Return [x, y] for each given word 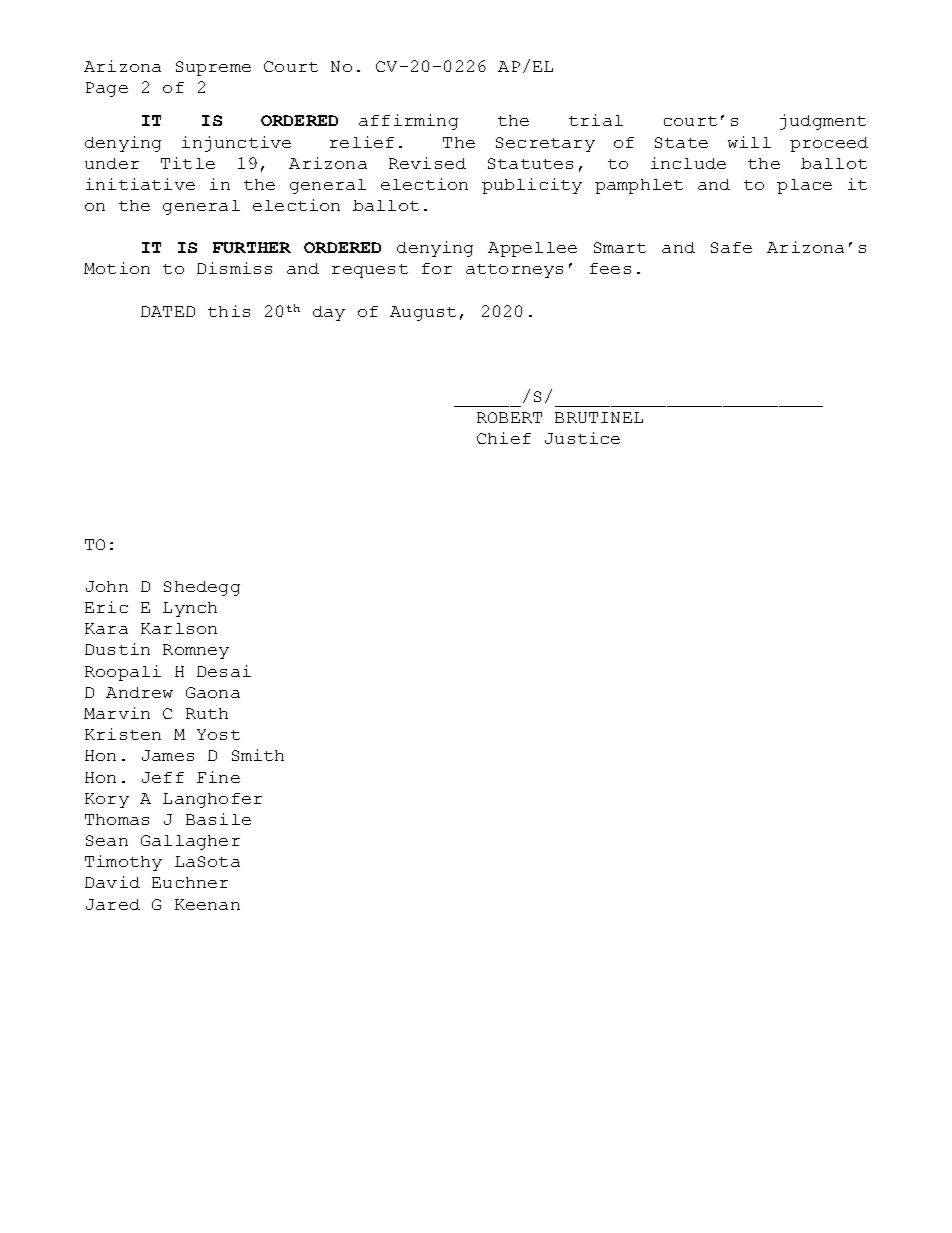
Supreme [213, 68]
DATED [168, 311]
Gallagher [190, 842]
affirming [408, 122]
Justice [582, 438]
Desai [224, 671]
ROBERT [509, 417]
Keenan [207, 904]
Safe [731, 247]
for [437, 268]
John [107, 586]
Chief [504, 438]
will [749, 142]
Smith [258, 755]
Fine [218, 777]
